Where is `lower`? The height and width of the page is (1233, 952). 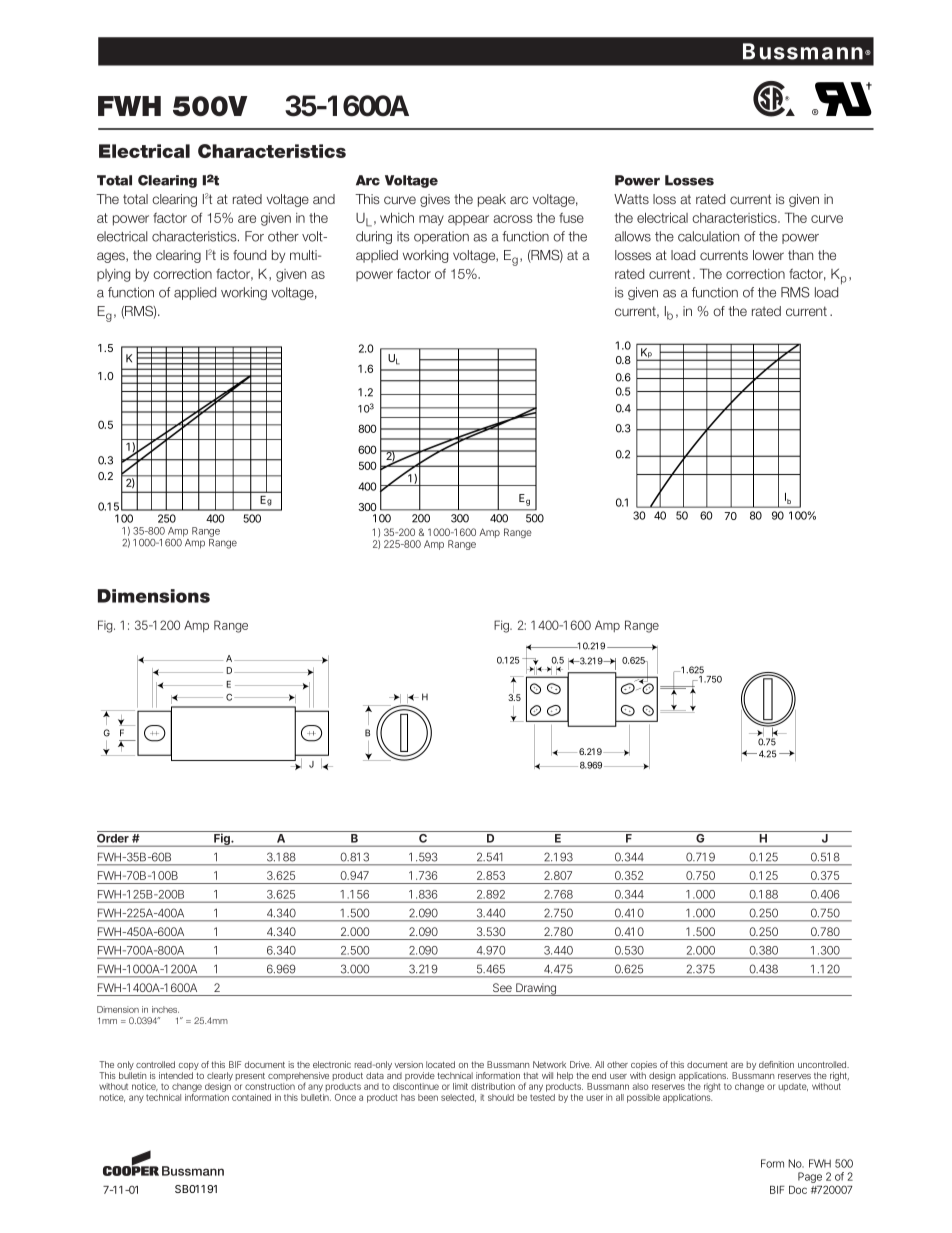
lower is located at coordinates (768, 255).
